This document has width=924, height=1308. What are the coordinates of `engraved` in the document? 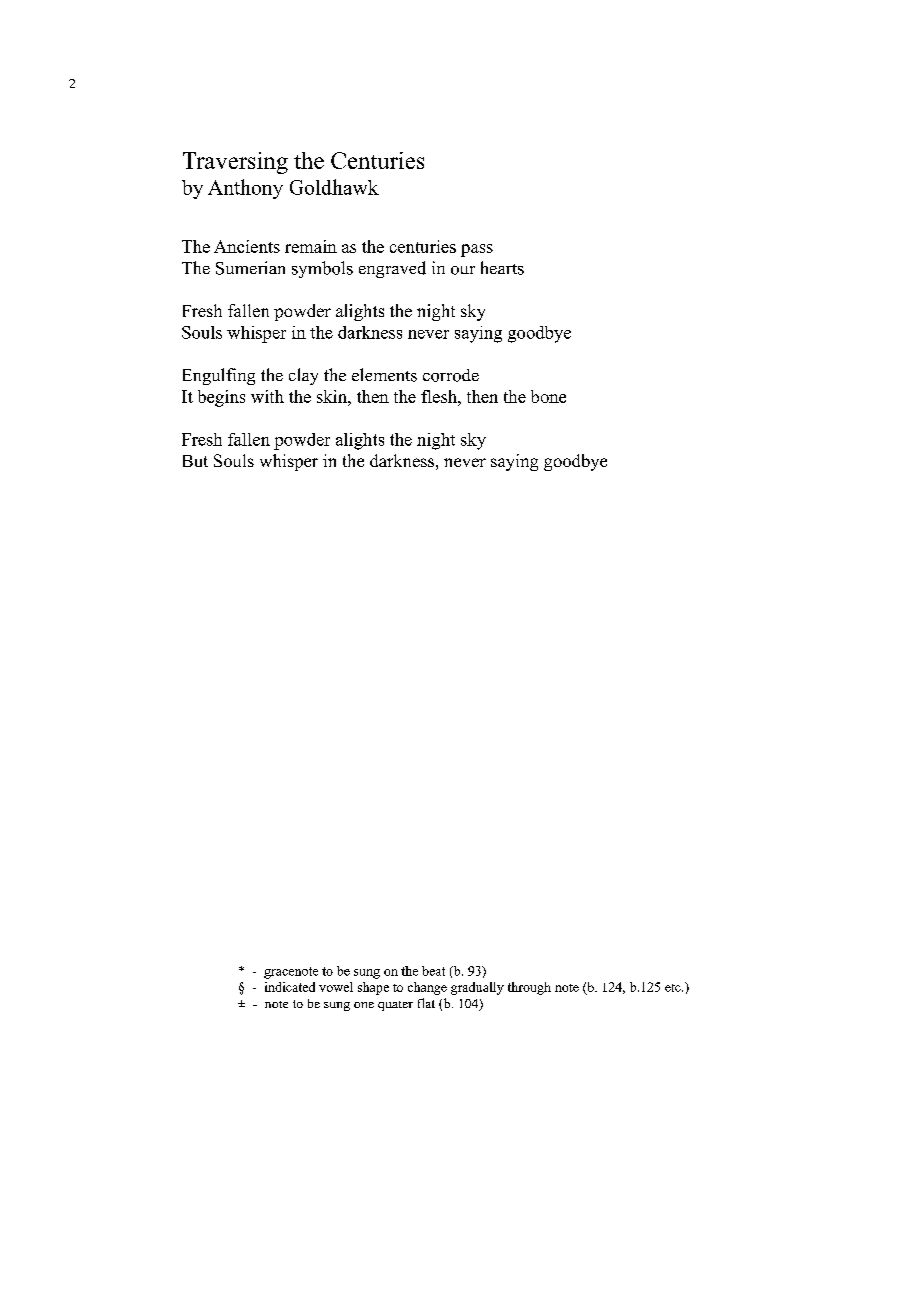 It's located at (392, 269).
